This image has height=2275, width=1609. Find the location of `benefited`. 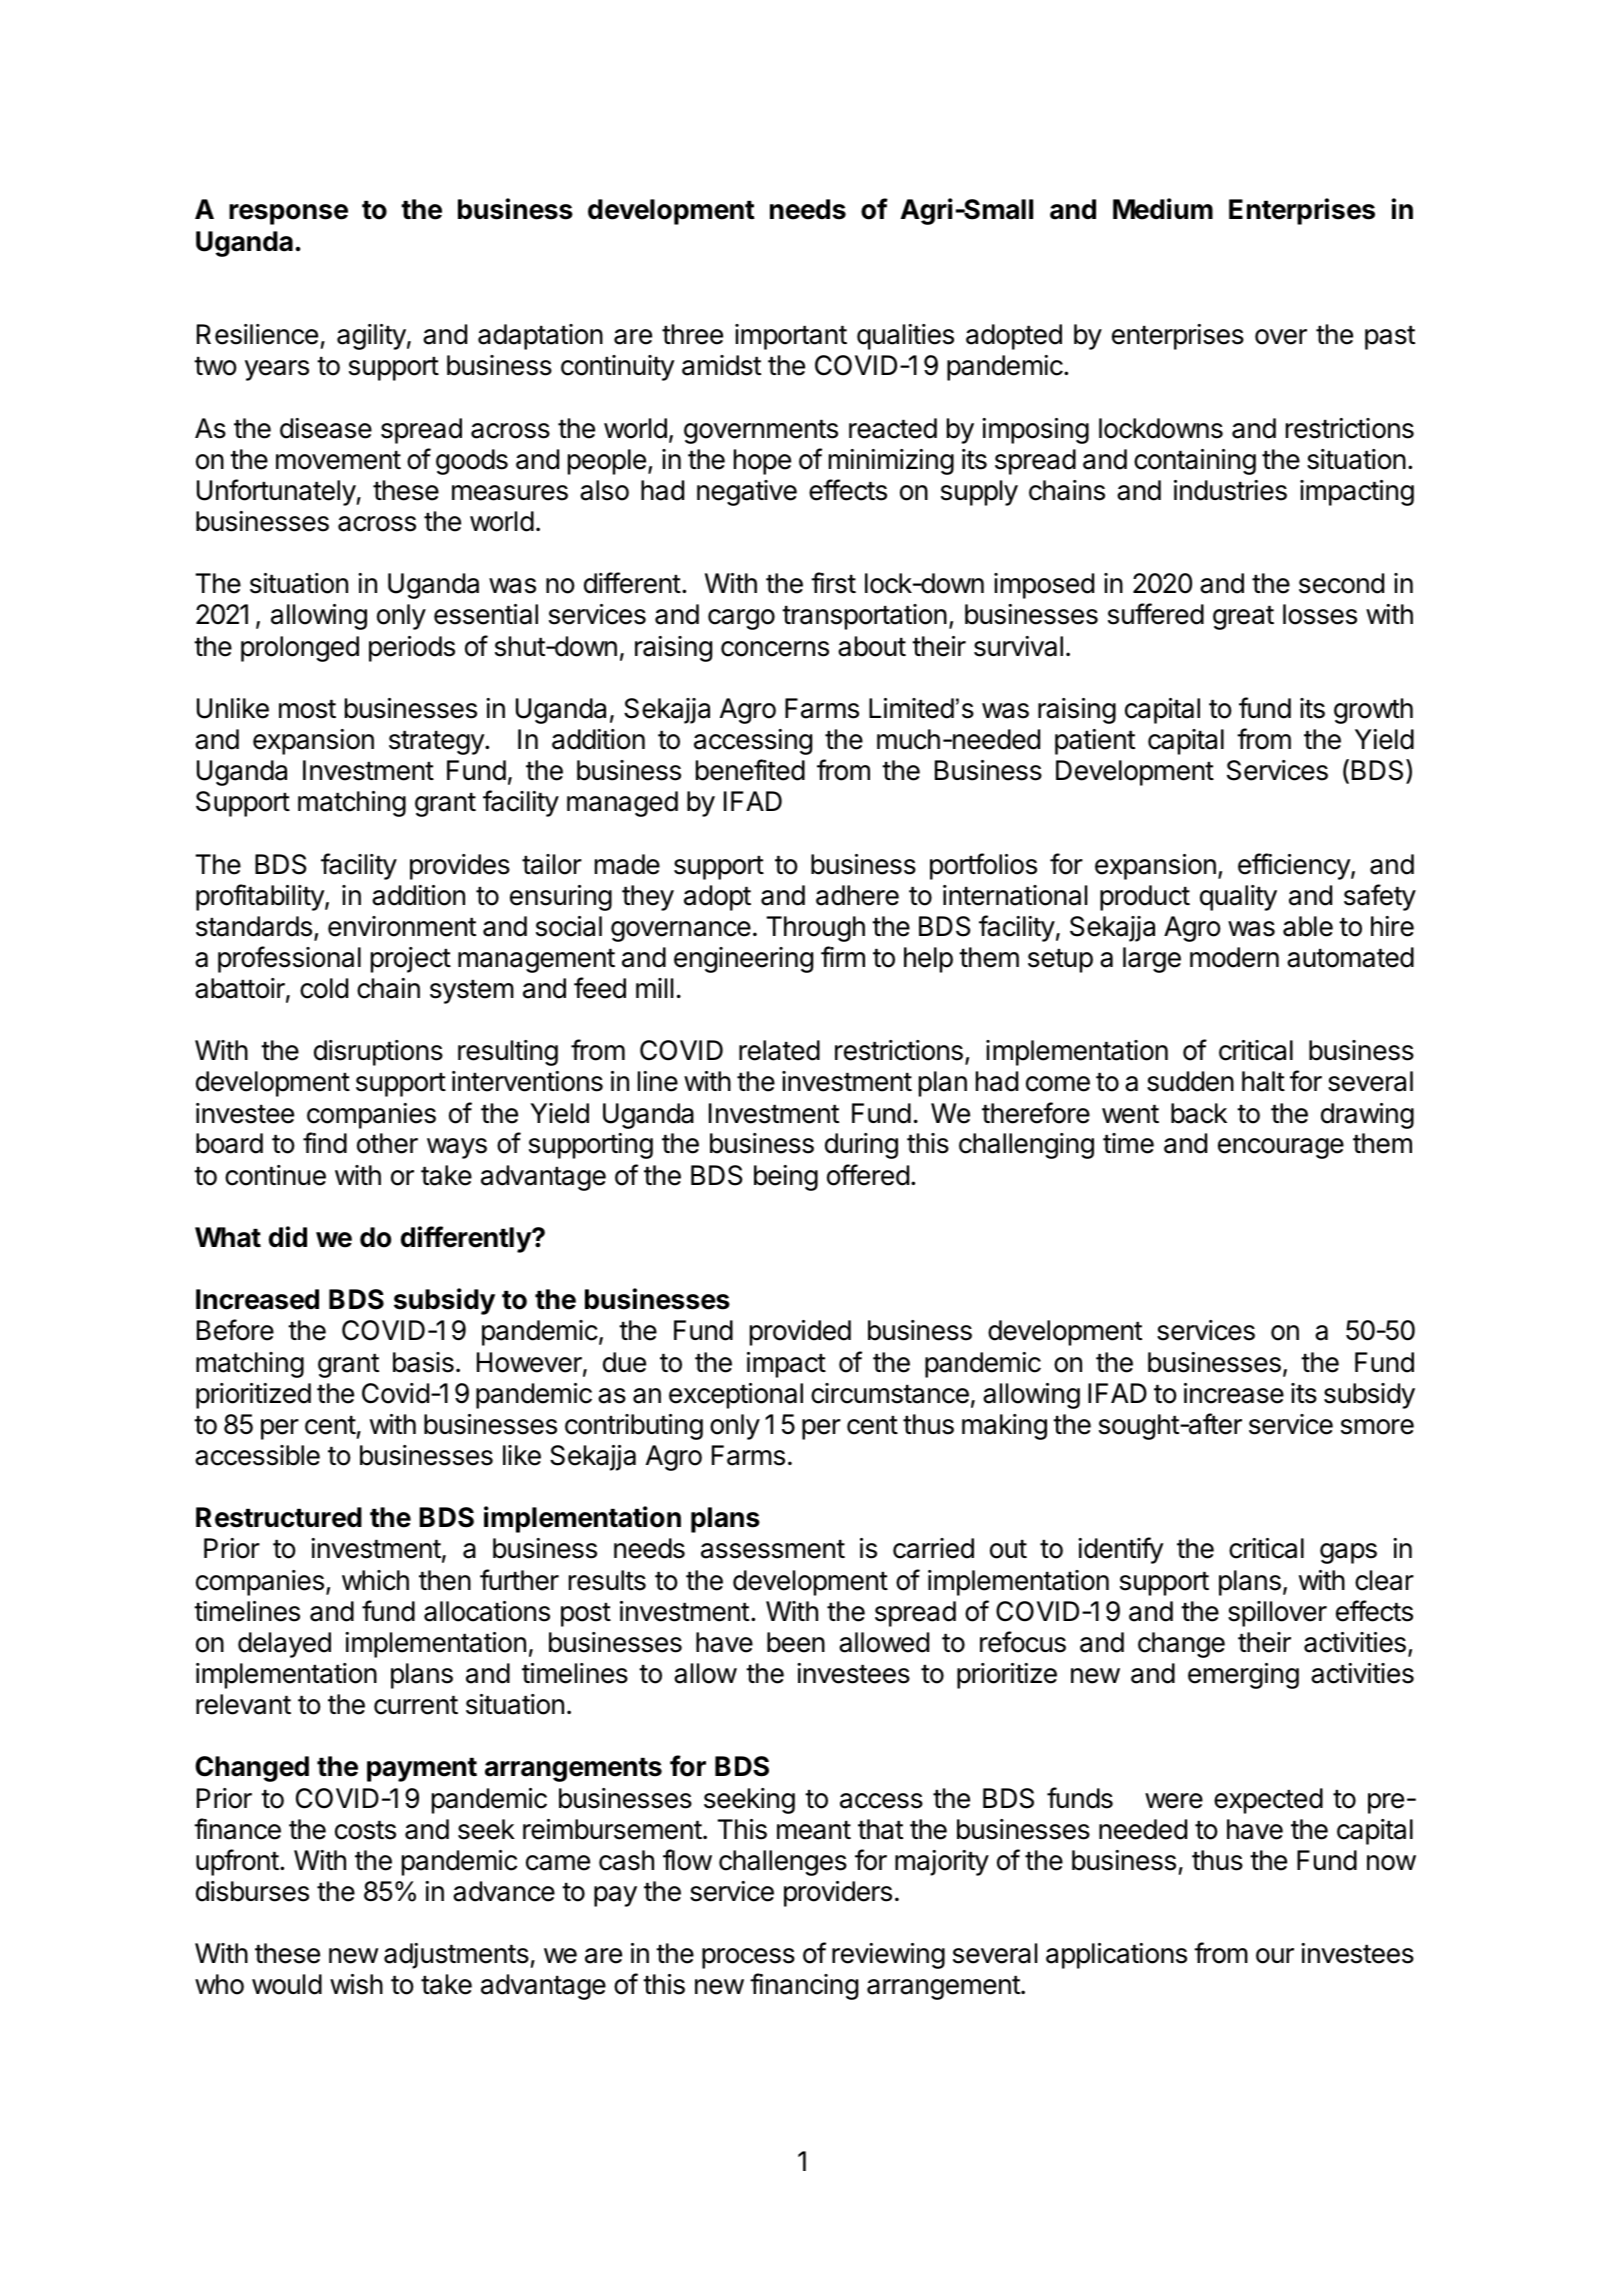

benefited is located at coordinates (750, 770).
